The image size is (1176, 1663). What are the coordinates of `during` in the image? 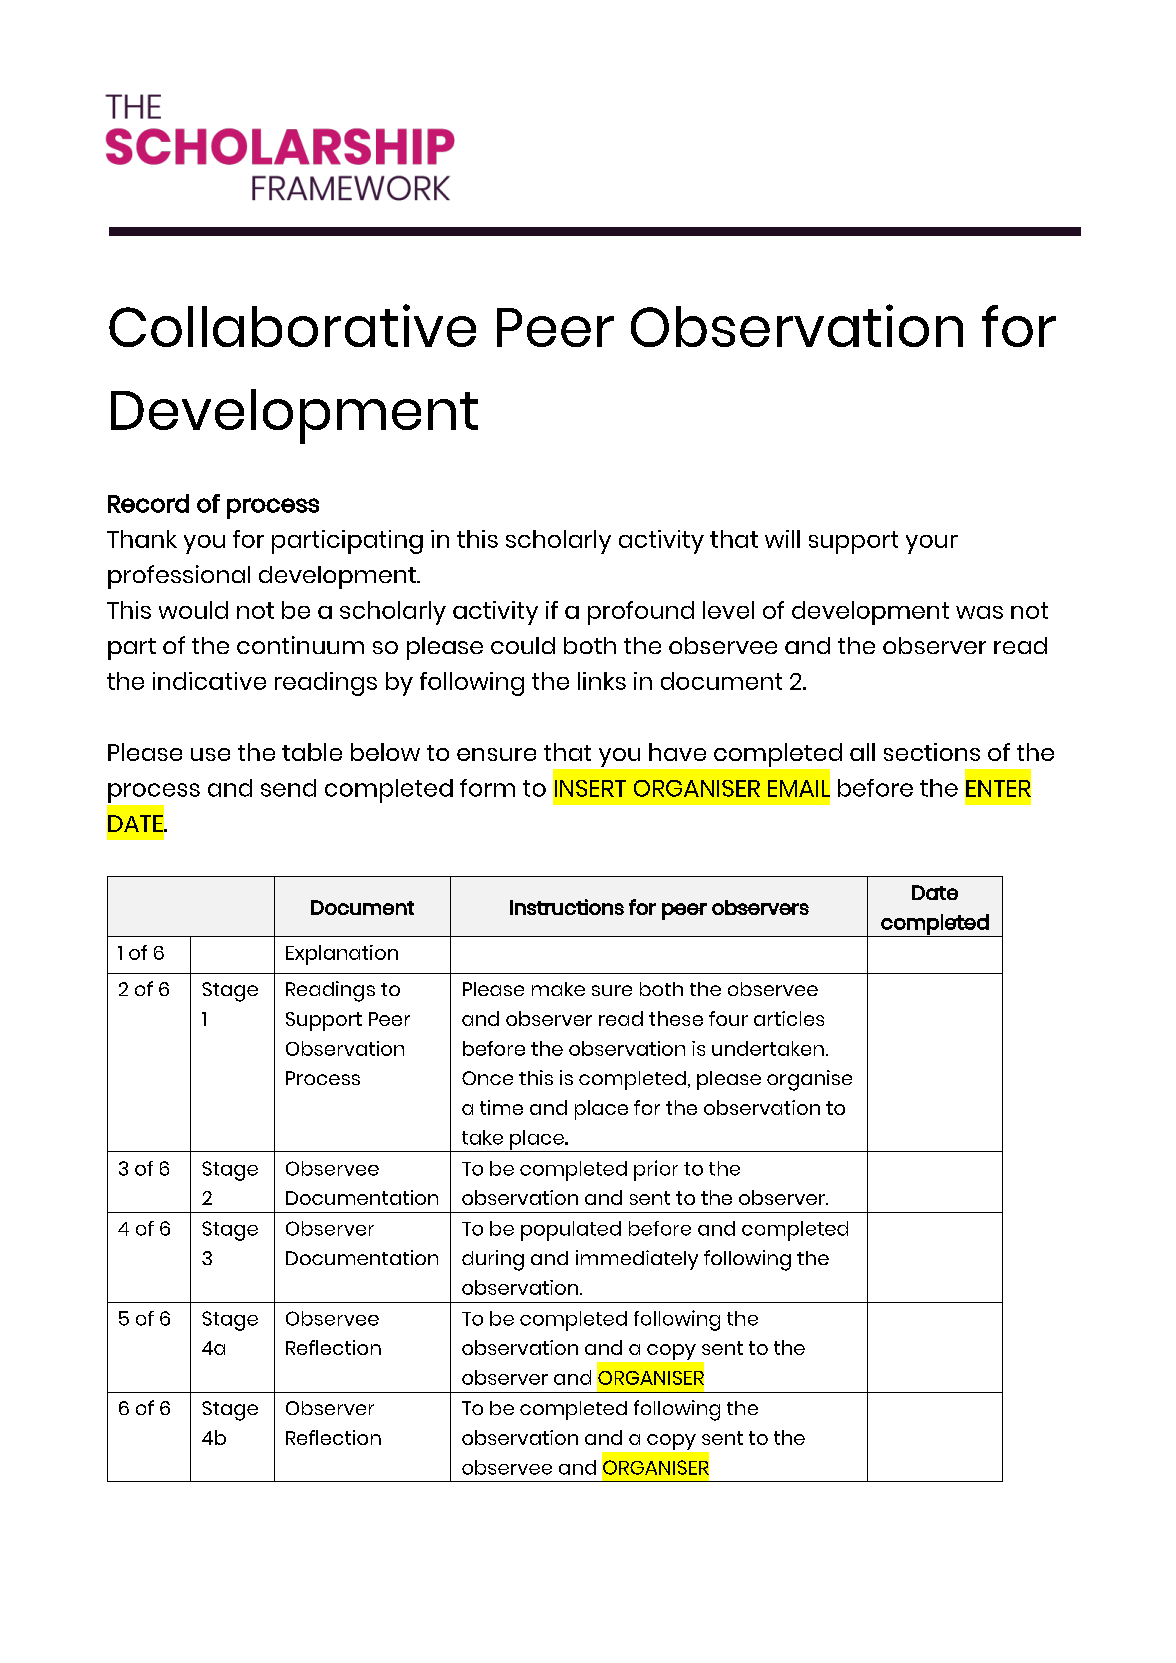 It's located at (493, 1260).
